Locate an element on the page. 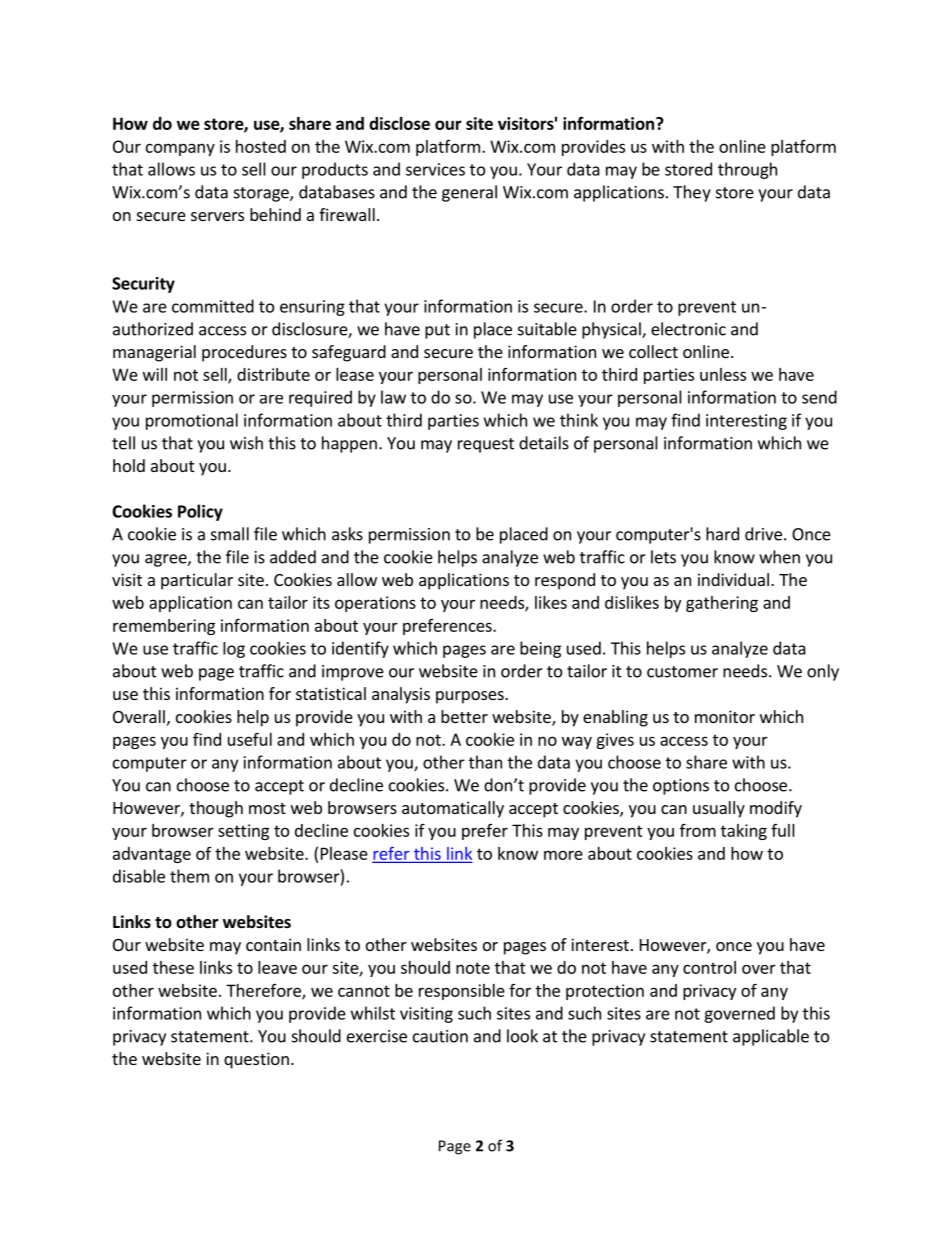 The image size is (952, 1233). better is located at coordinates (464, 716).
